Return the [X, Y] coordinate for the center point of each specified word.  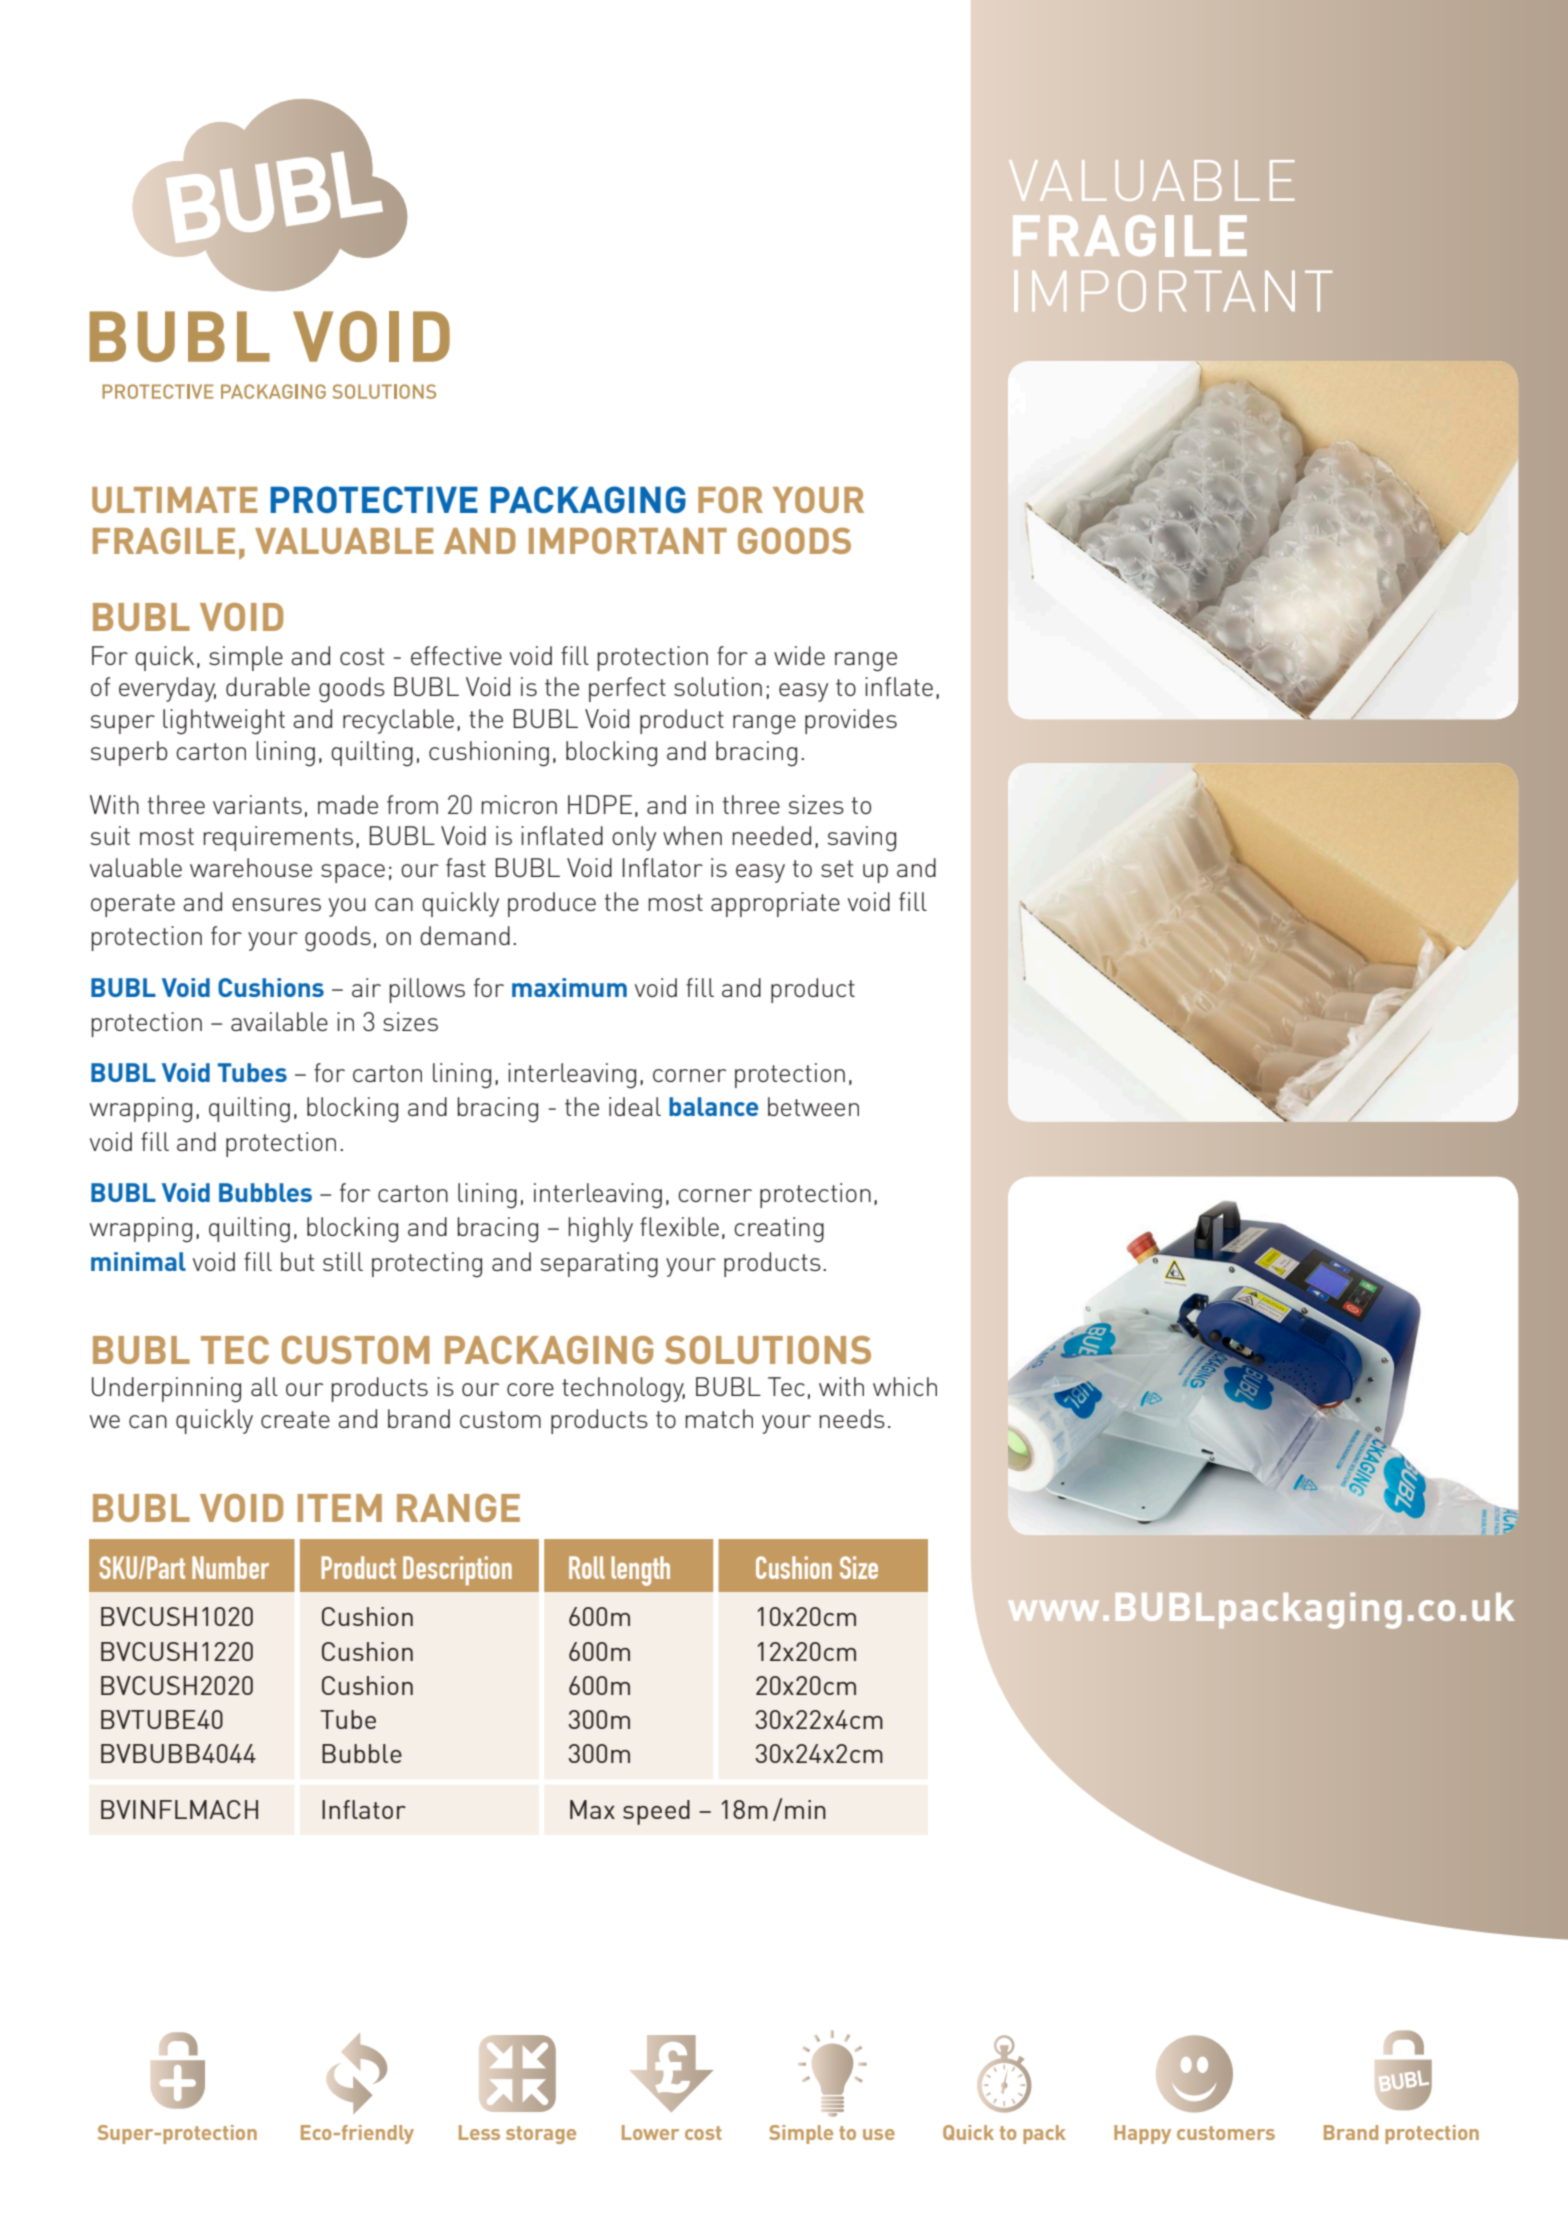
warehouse [251, 867]
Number [230, 1567]
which [905, 1386]
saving [862, 839]
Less [479, 2132]
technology [623, 1389]
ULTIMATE [174, 500]
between [813, 1106]
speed [656, 1812]
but [297, 1261]
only [634, 838]
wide [799, 655]
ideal [635, 1106]
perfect [627, 689]
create [295, 1419]
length [640, 1571]
